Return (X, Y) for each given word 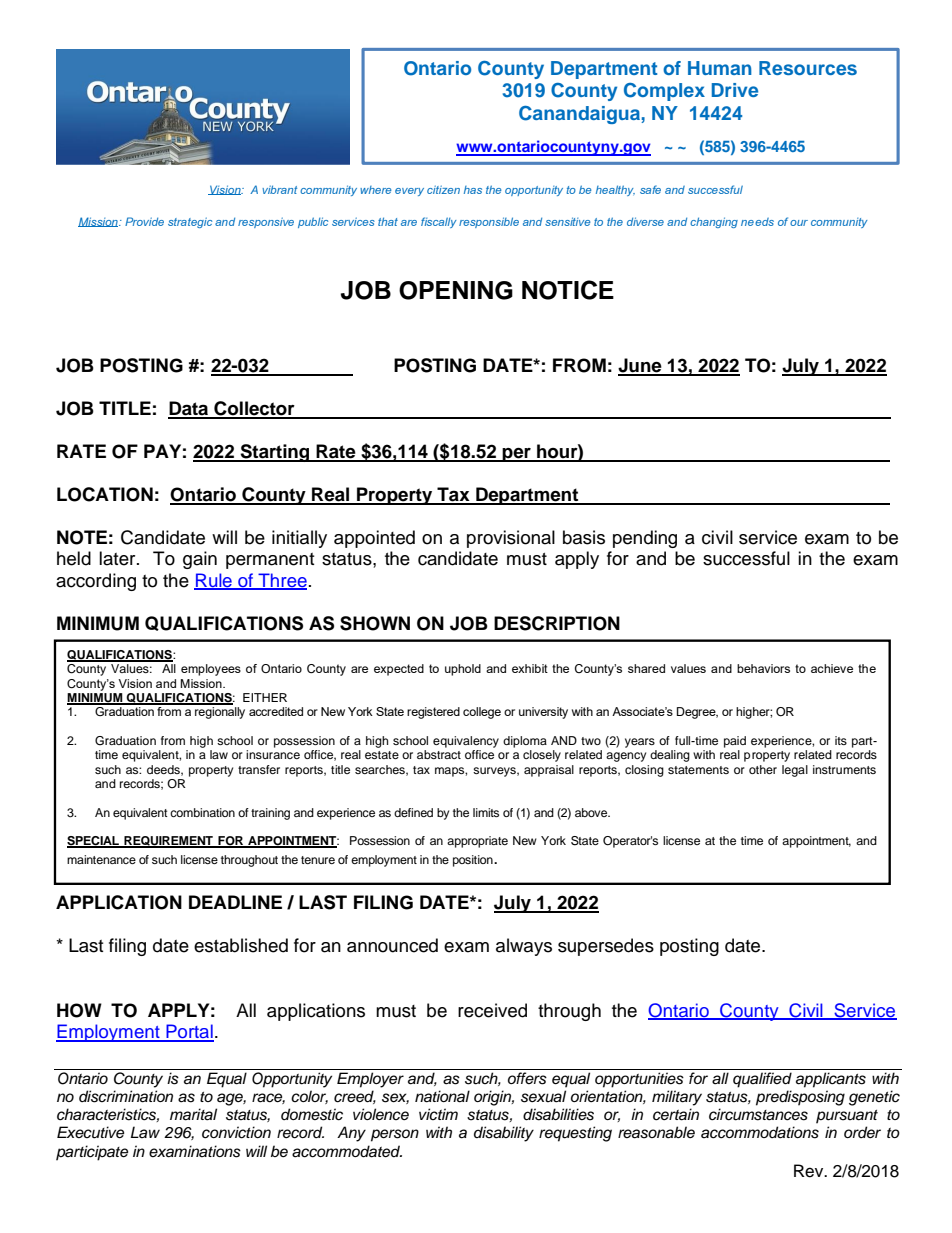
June (641, 366)
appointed (374, 539)
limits (486, 812)
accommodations (760, 1132)
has (473, 190)
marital (193, 1114)
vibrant (279, 189)
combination (202, 812)
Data (189, 409)
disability (504, 1134)
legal (795, 771)
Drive (735, 90)
